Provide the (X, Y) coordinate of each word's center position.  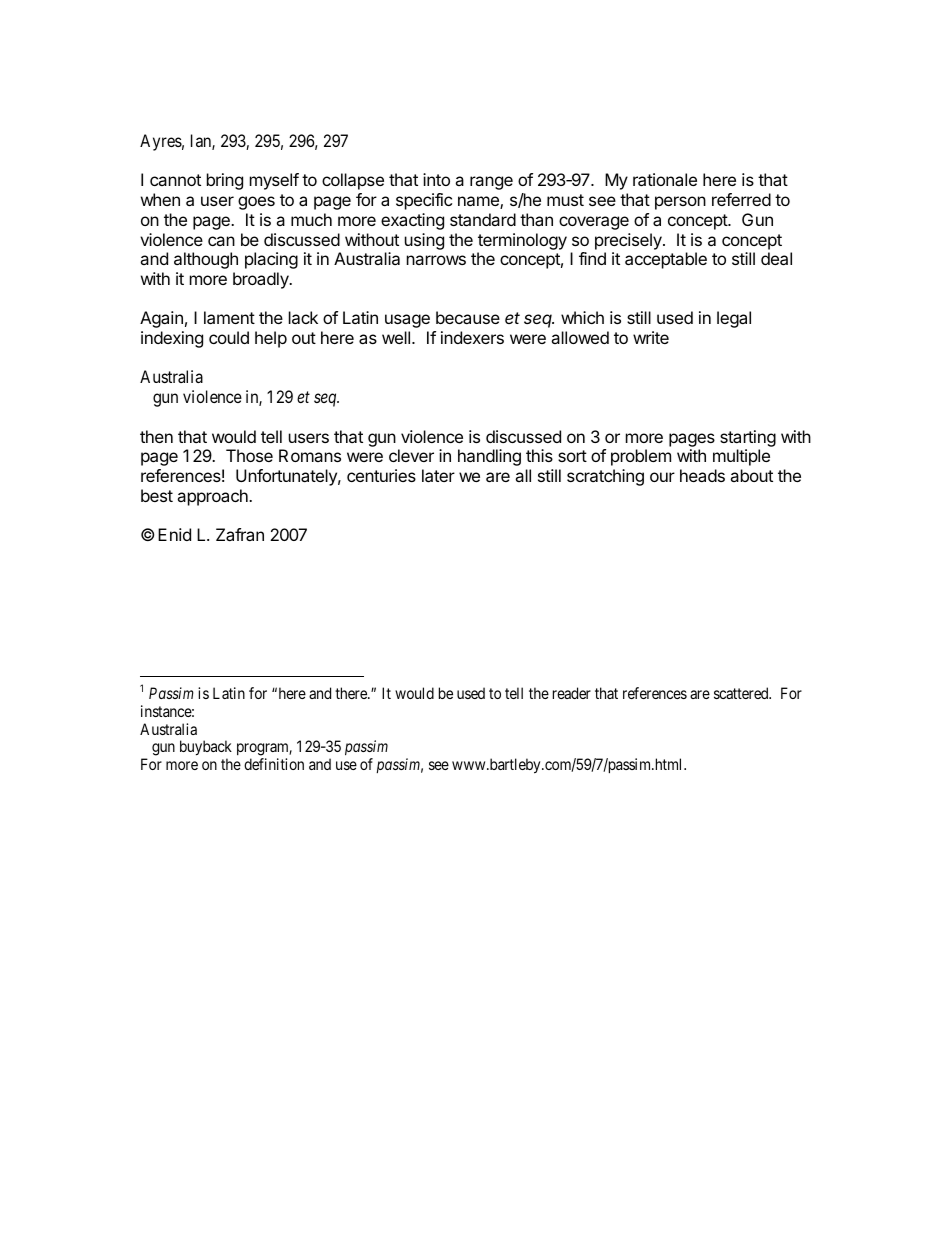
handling (489, 457)
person (680, 203)
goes (256, 203)
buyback (206, 749)
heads (702, 475)
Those (249, 455)
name (479, 202)
